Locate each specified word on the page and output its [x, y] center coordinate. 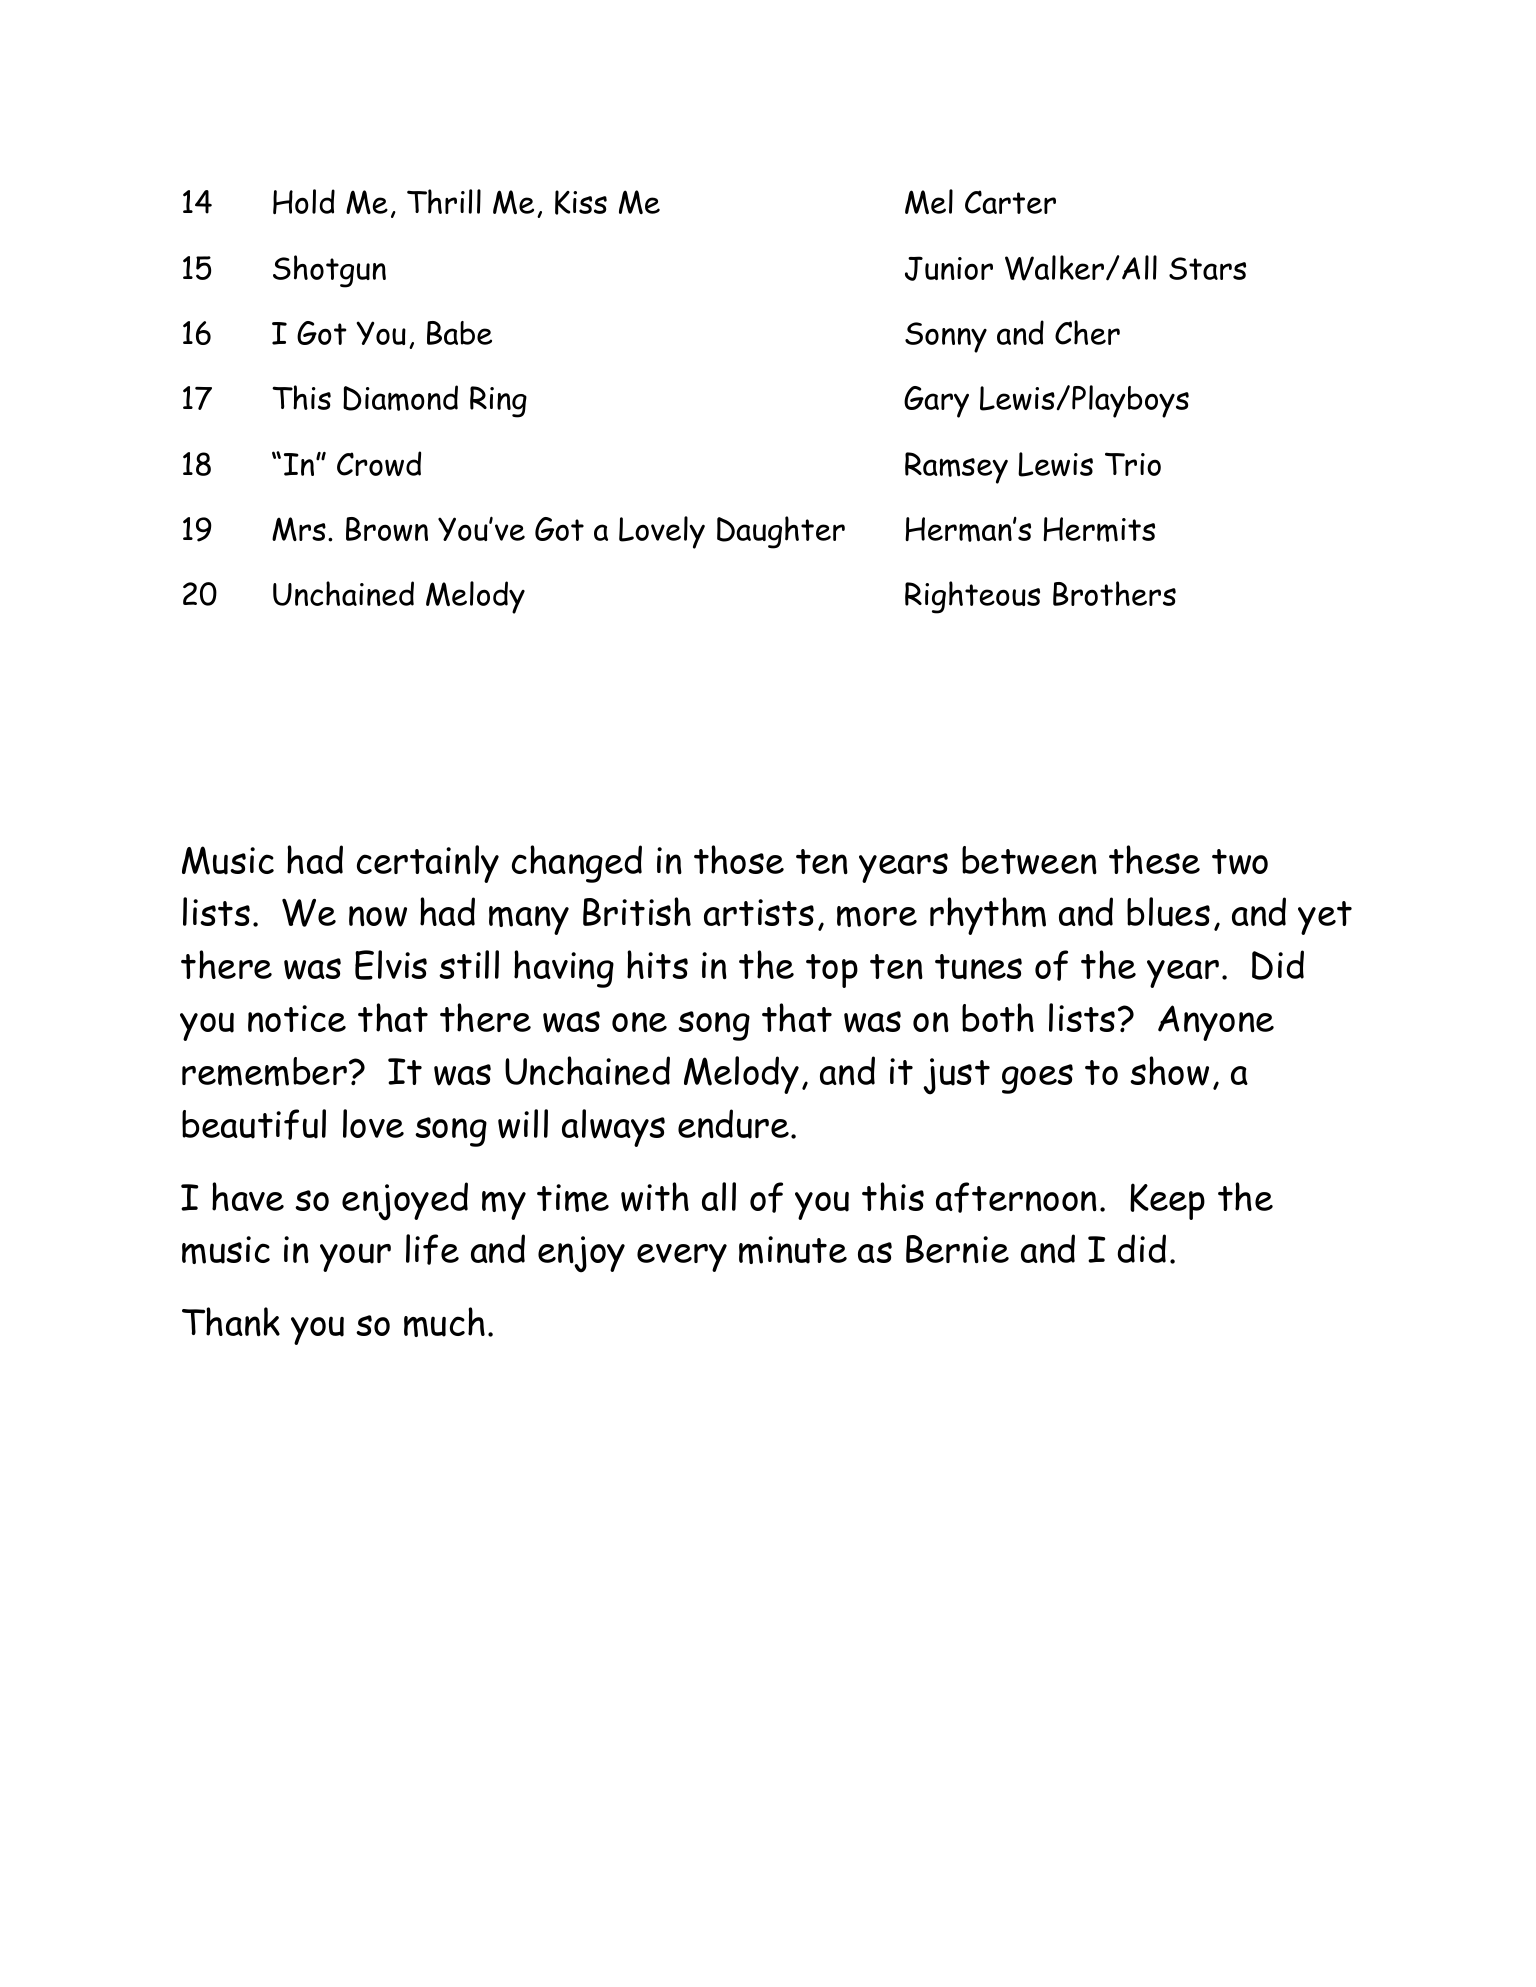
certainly [428, 864]
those [739, 859]
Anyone [1216, 1023]
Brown [387, 529]
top [832, 971]
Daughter [781, 532]
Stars [1207, 268]
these [1154, 859]
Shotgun [329, 271]
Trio [1133, 464]
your [355, 1257]
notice [297, 1018]
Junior [949, 268]
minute [793, 1250]
